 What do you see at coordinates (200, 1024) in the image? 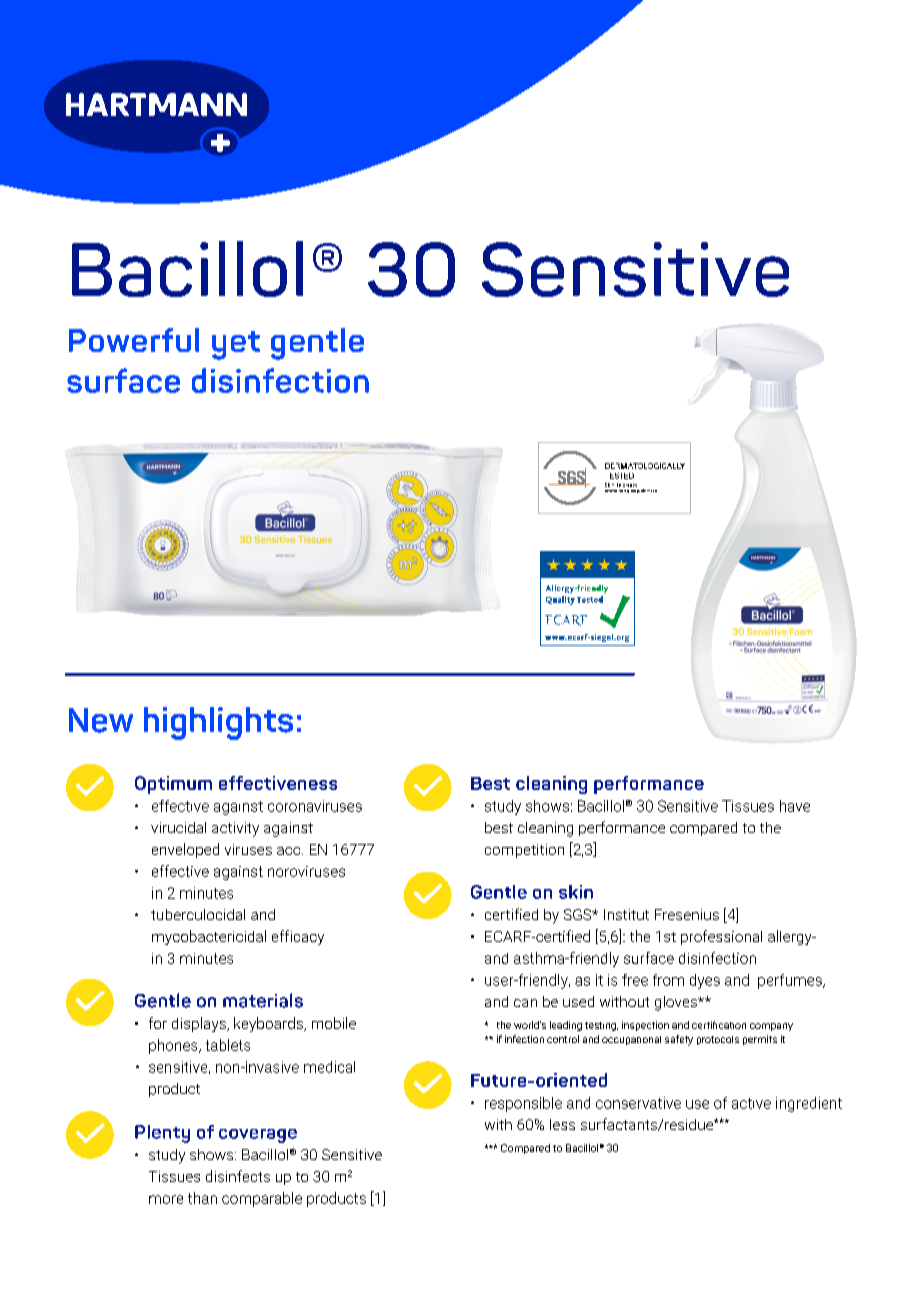
I see `displays` at bounding box center [200, 1024].
